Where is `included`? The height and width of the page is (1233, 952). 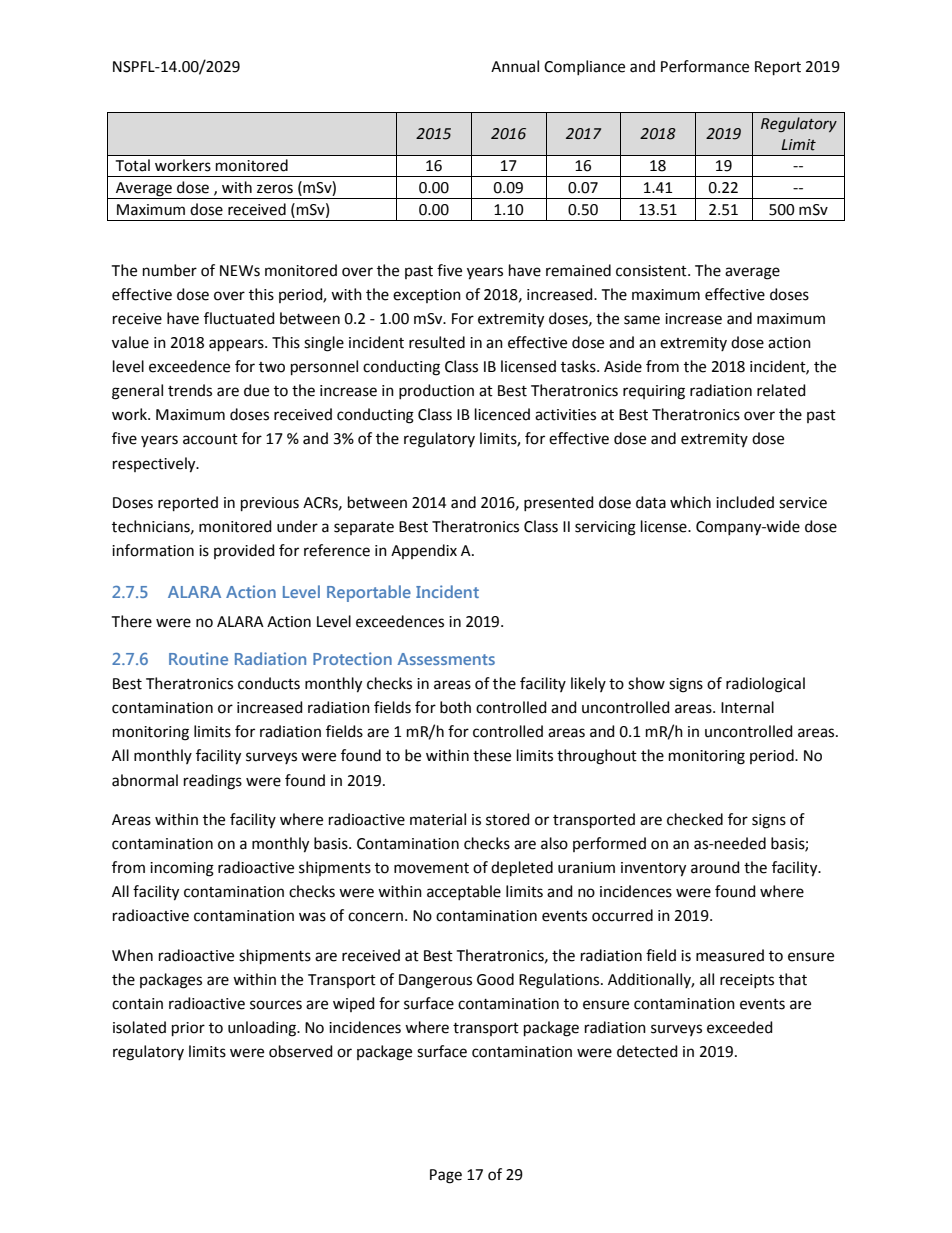 included is located at coordinates (745, 502).
